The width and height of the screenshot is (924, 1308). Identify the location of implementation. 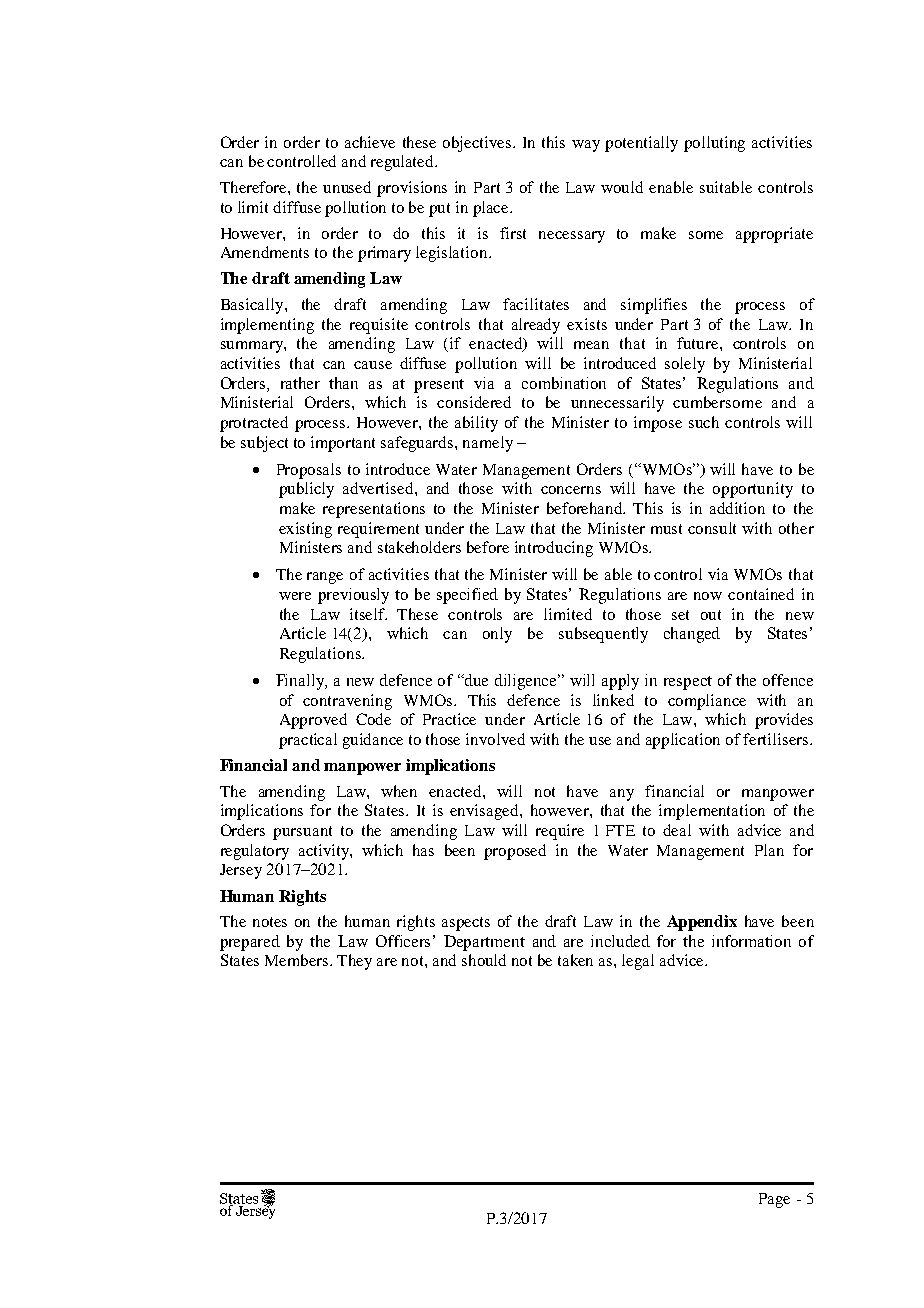
(712, 812).
